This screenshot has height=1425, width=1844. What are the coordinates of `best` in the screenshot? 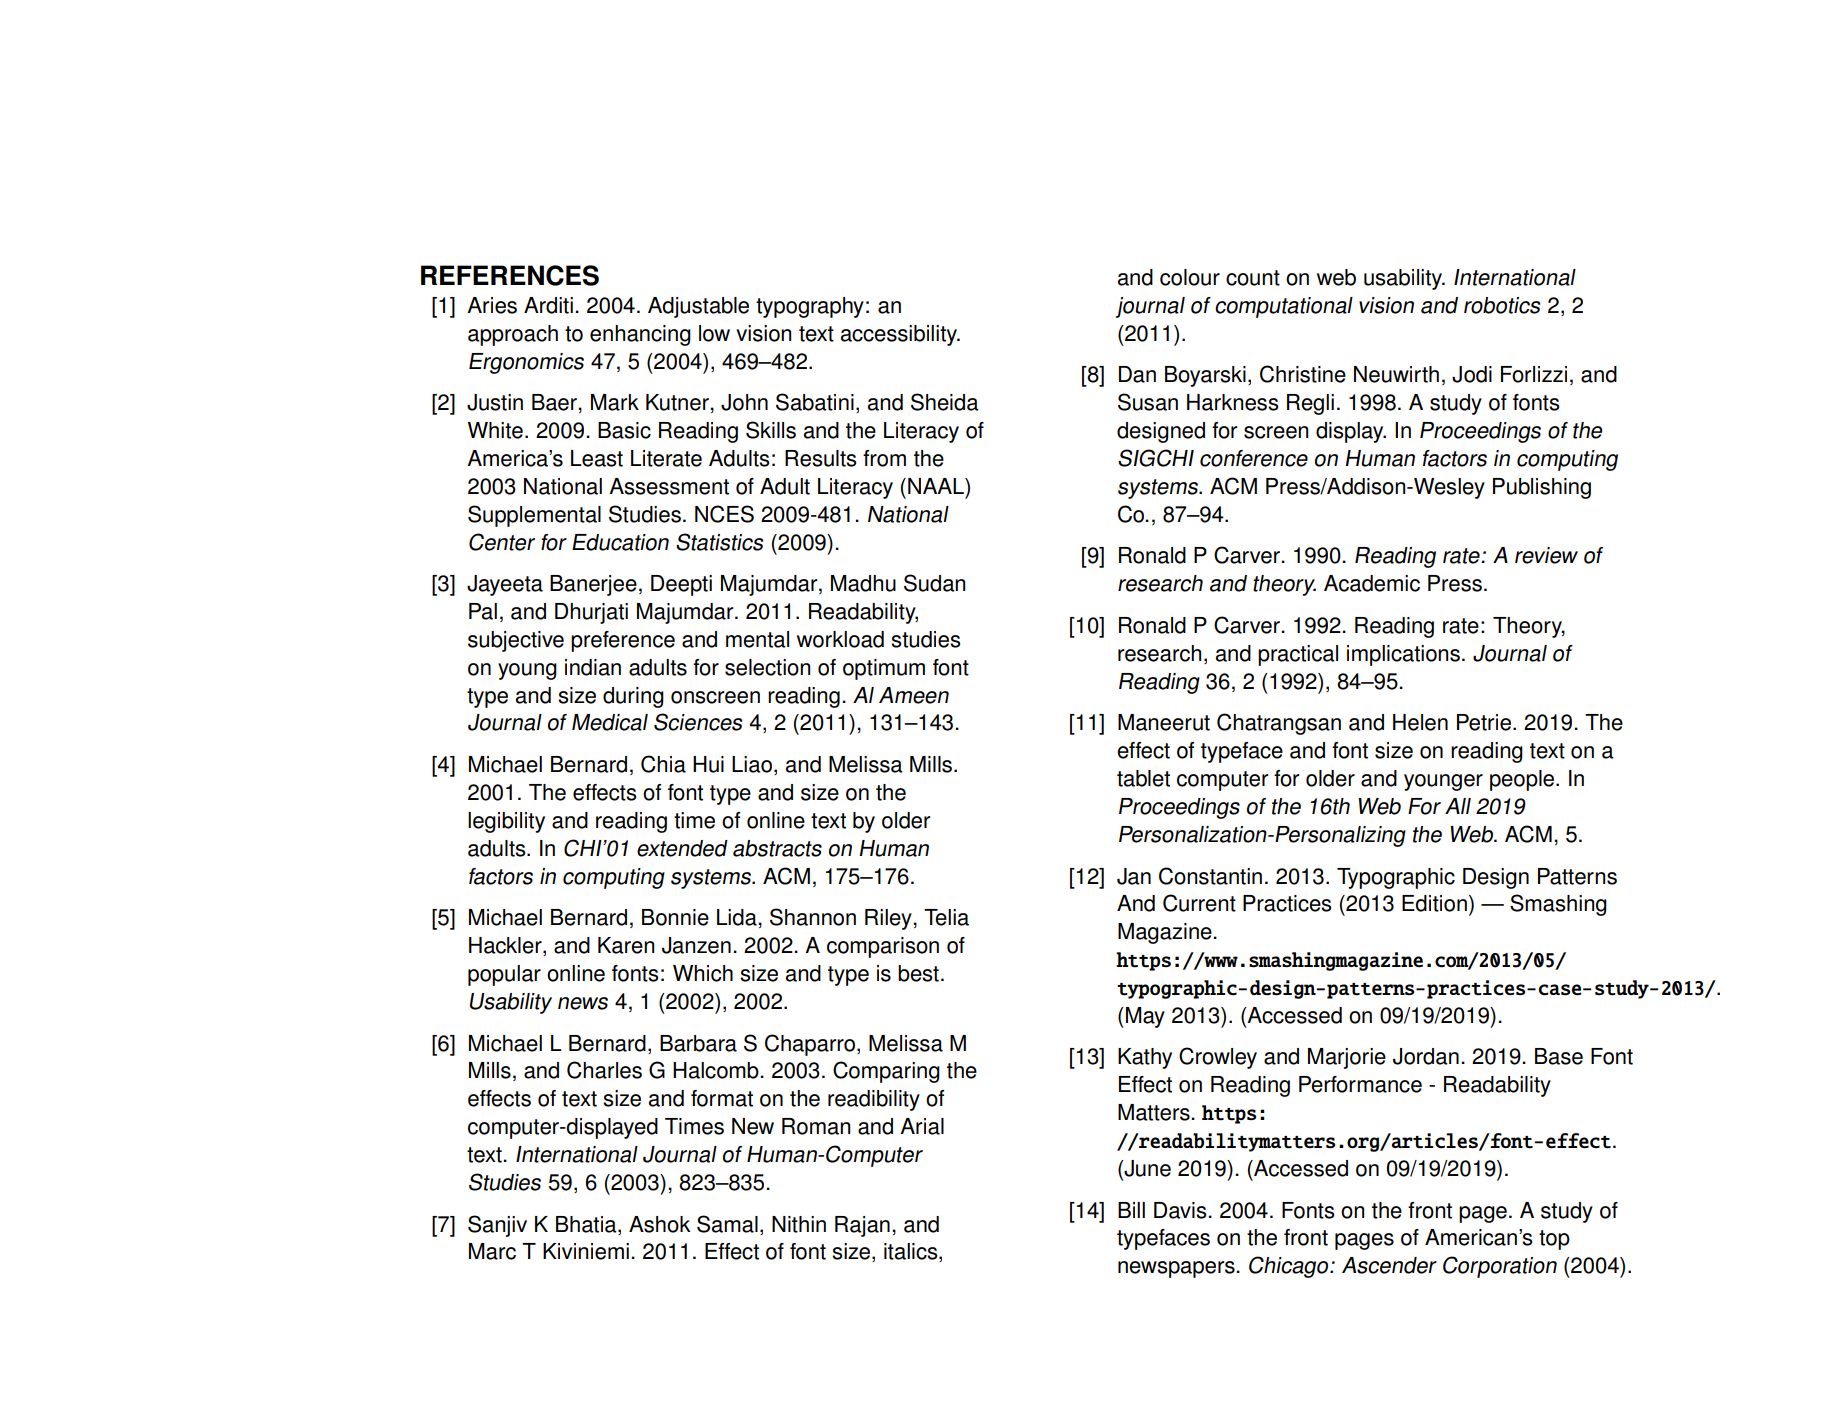 It's located at (918, 973).
